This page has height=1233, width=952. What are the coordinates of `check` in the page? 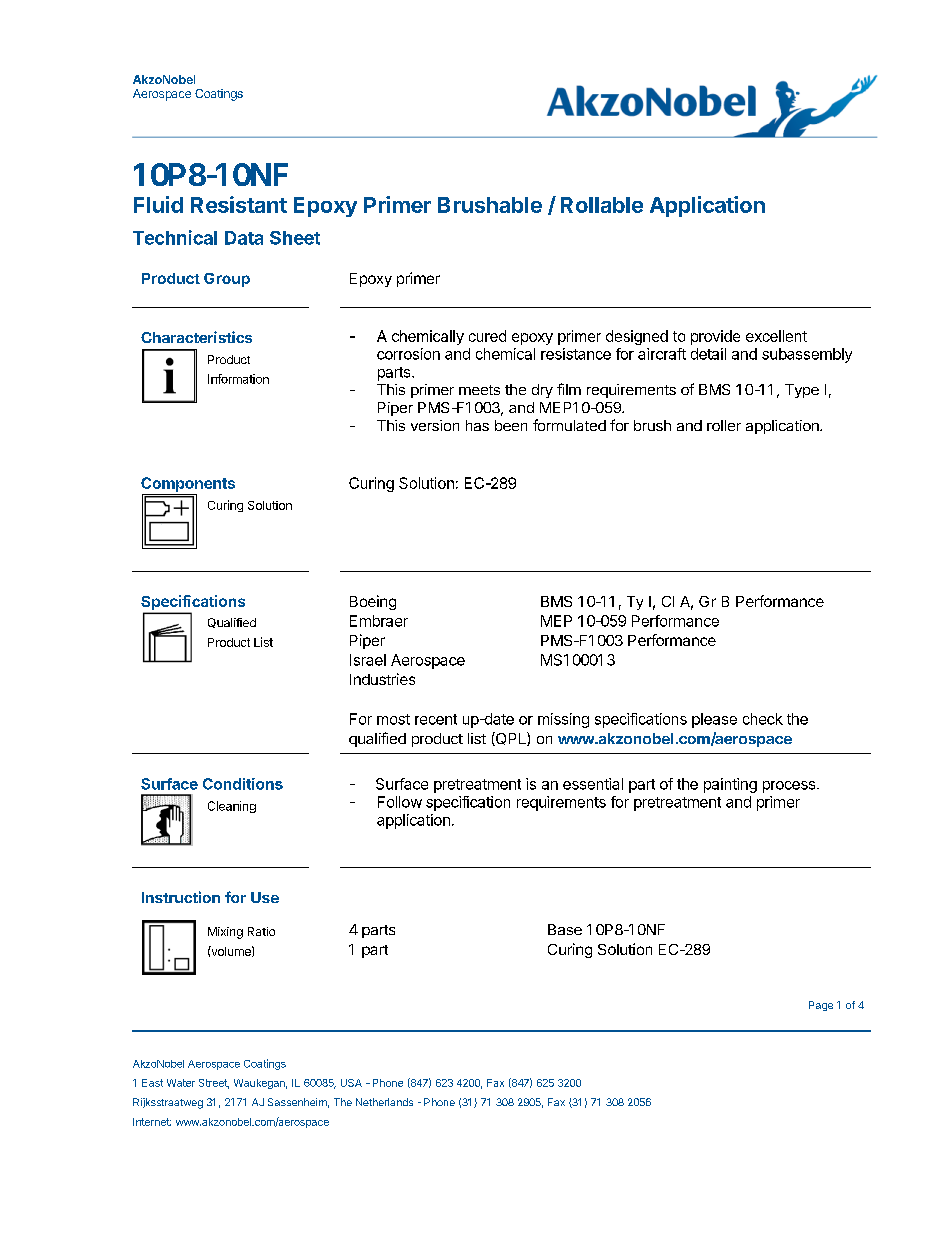 It's located at (763, 719).
